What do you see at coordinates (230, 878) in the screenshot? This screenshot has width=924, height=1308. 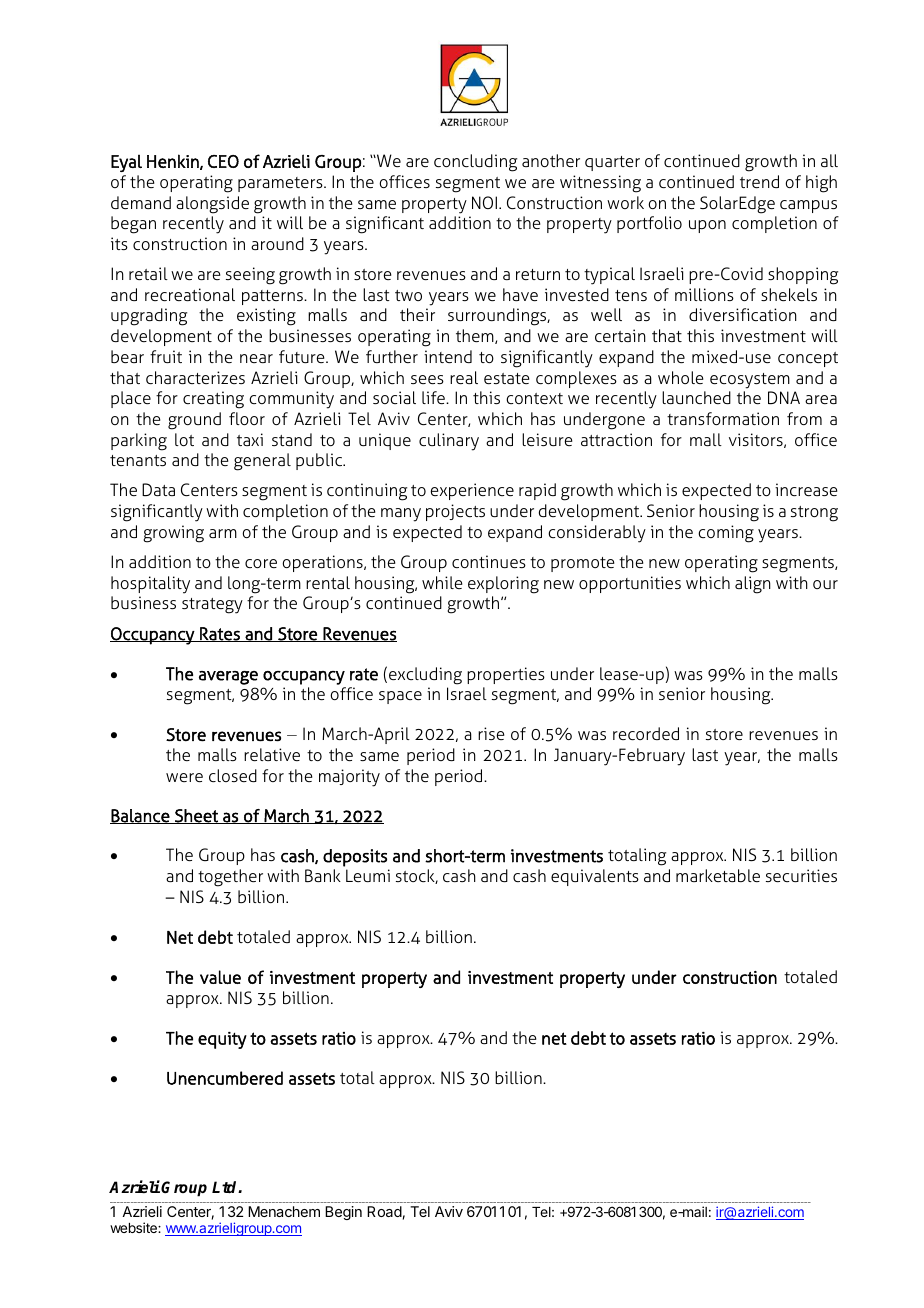 I see `together` at bounding box center [230, 878].
